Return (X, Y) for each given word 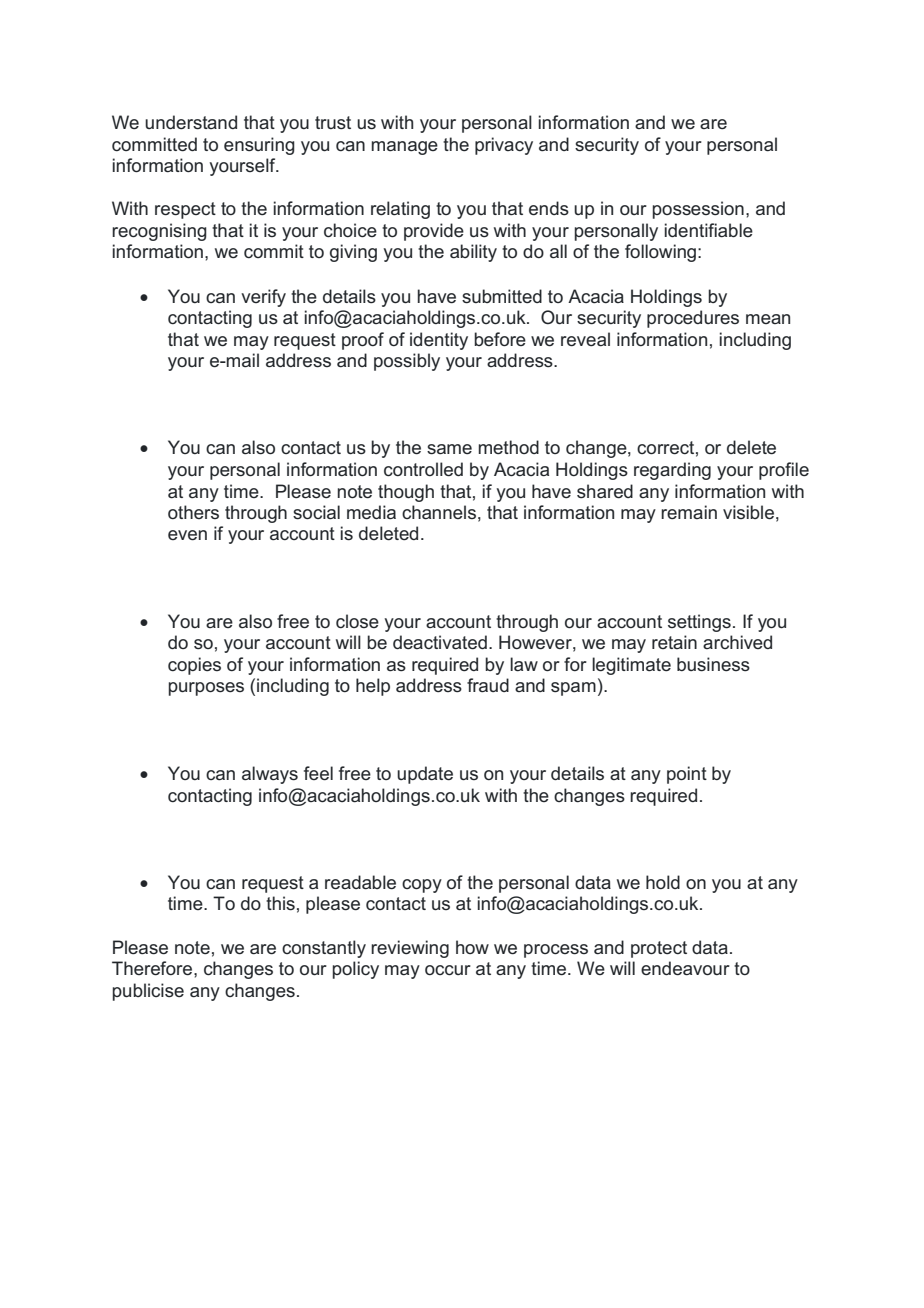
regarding (672, 471)
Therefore (153, 968)
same (449, 449)
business (713, 664)
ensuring (259, 146)
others (193, 512)
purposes (206, 689)
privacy (504, 146)
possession (698, 210)
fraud (488, 685)
